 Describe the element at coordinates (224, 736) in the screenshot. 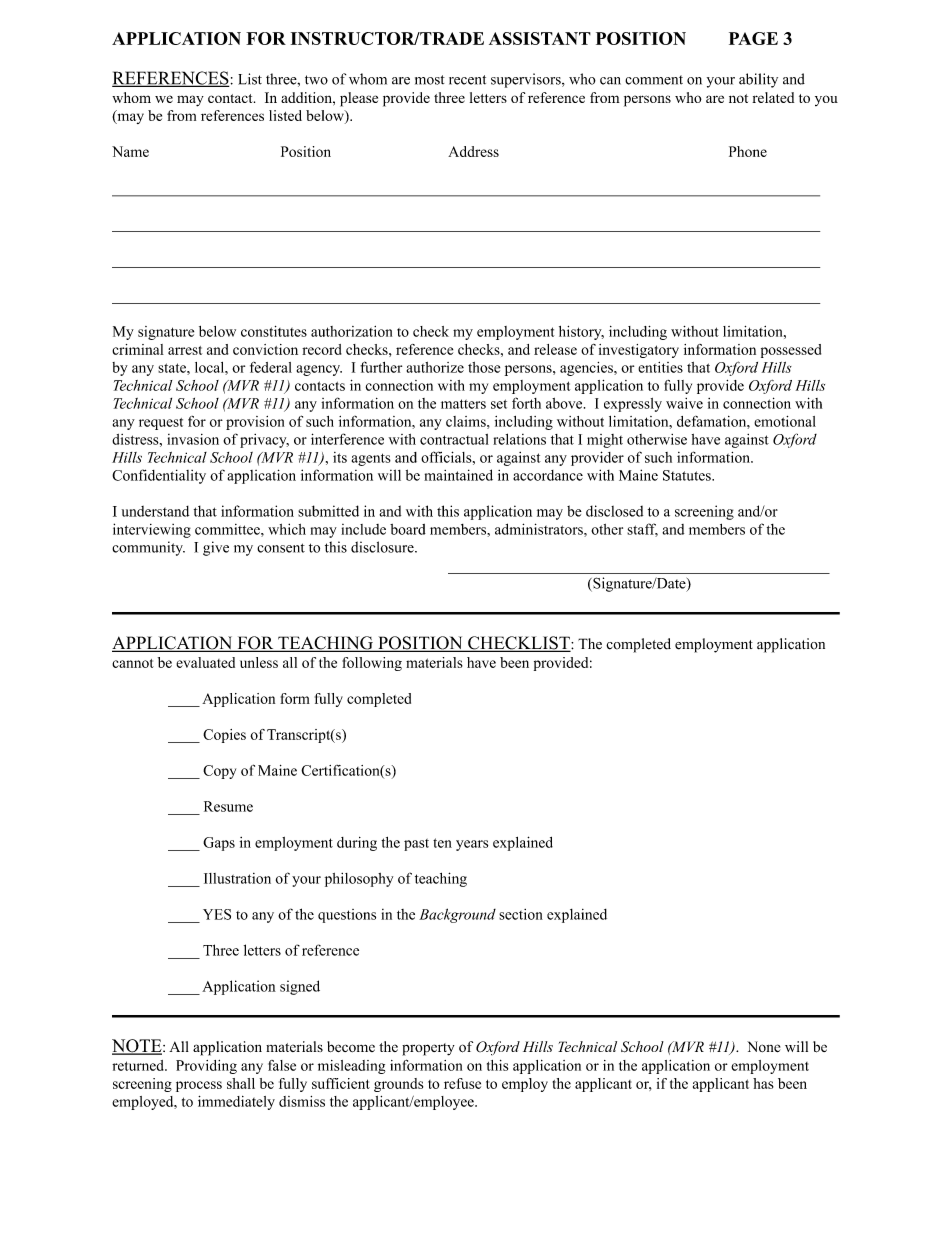

I see `Copies` at that location.
